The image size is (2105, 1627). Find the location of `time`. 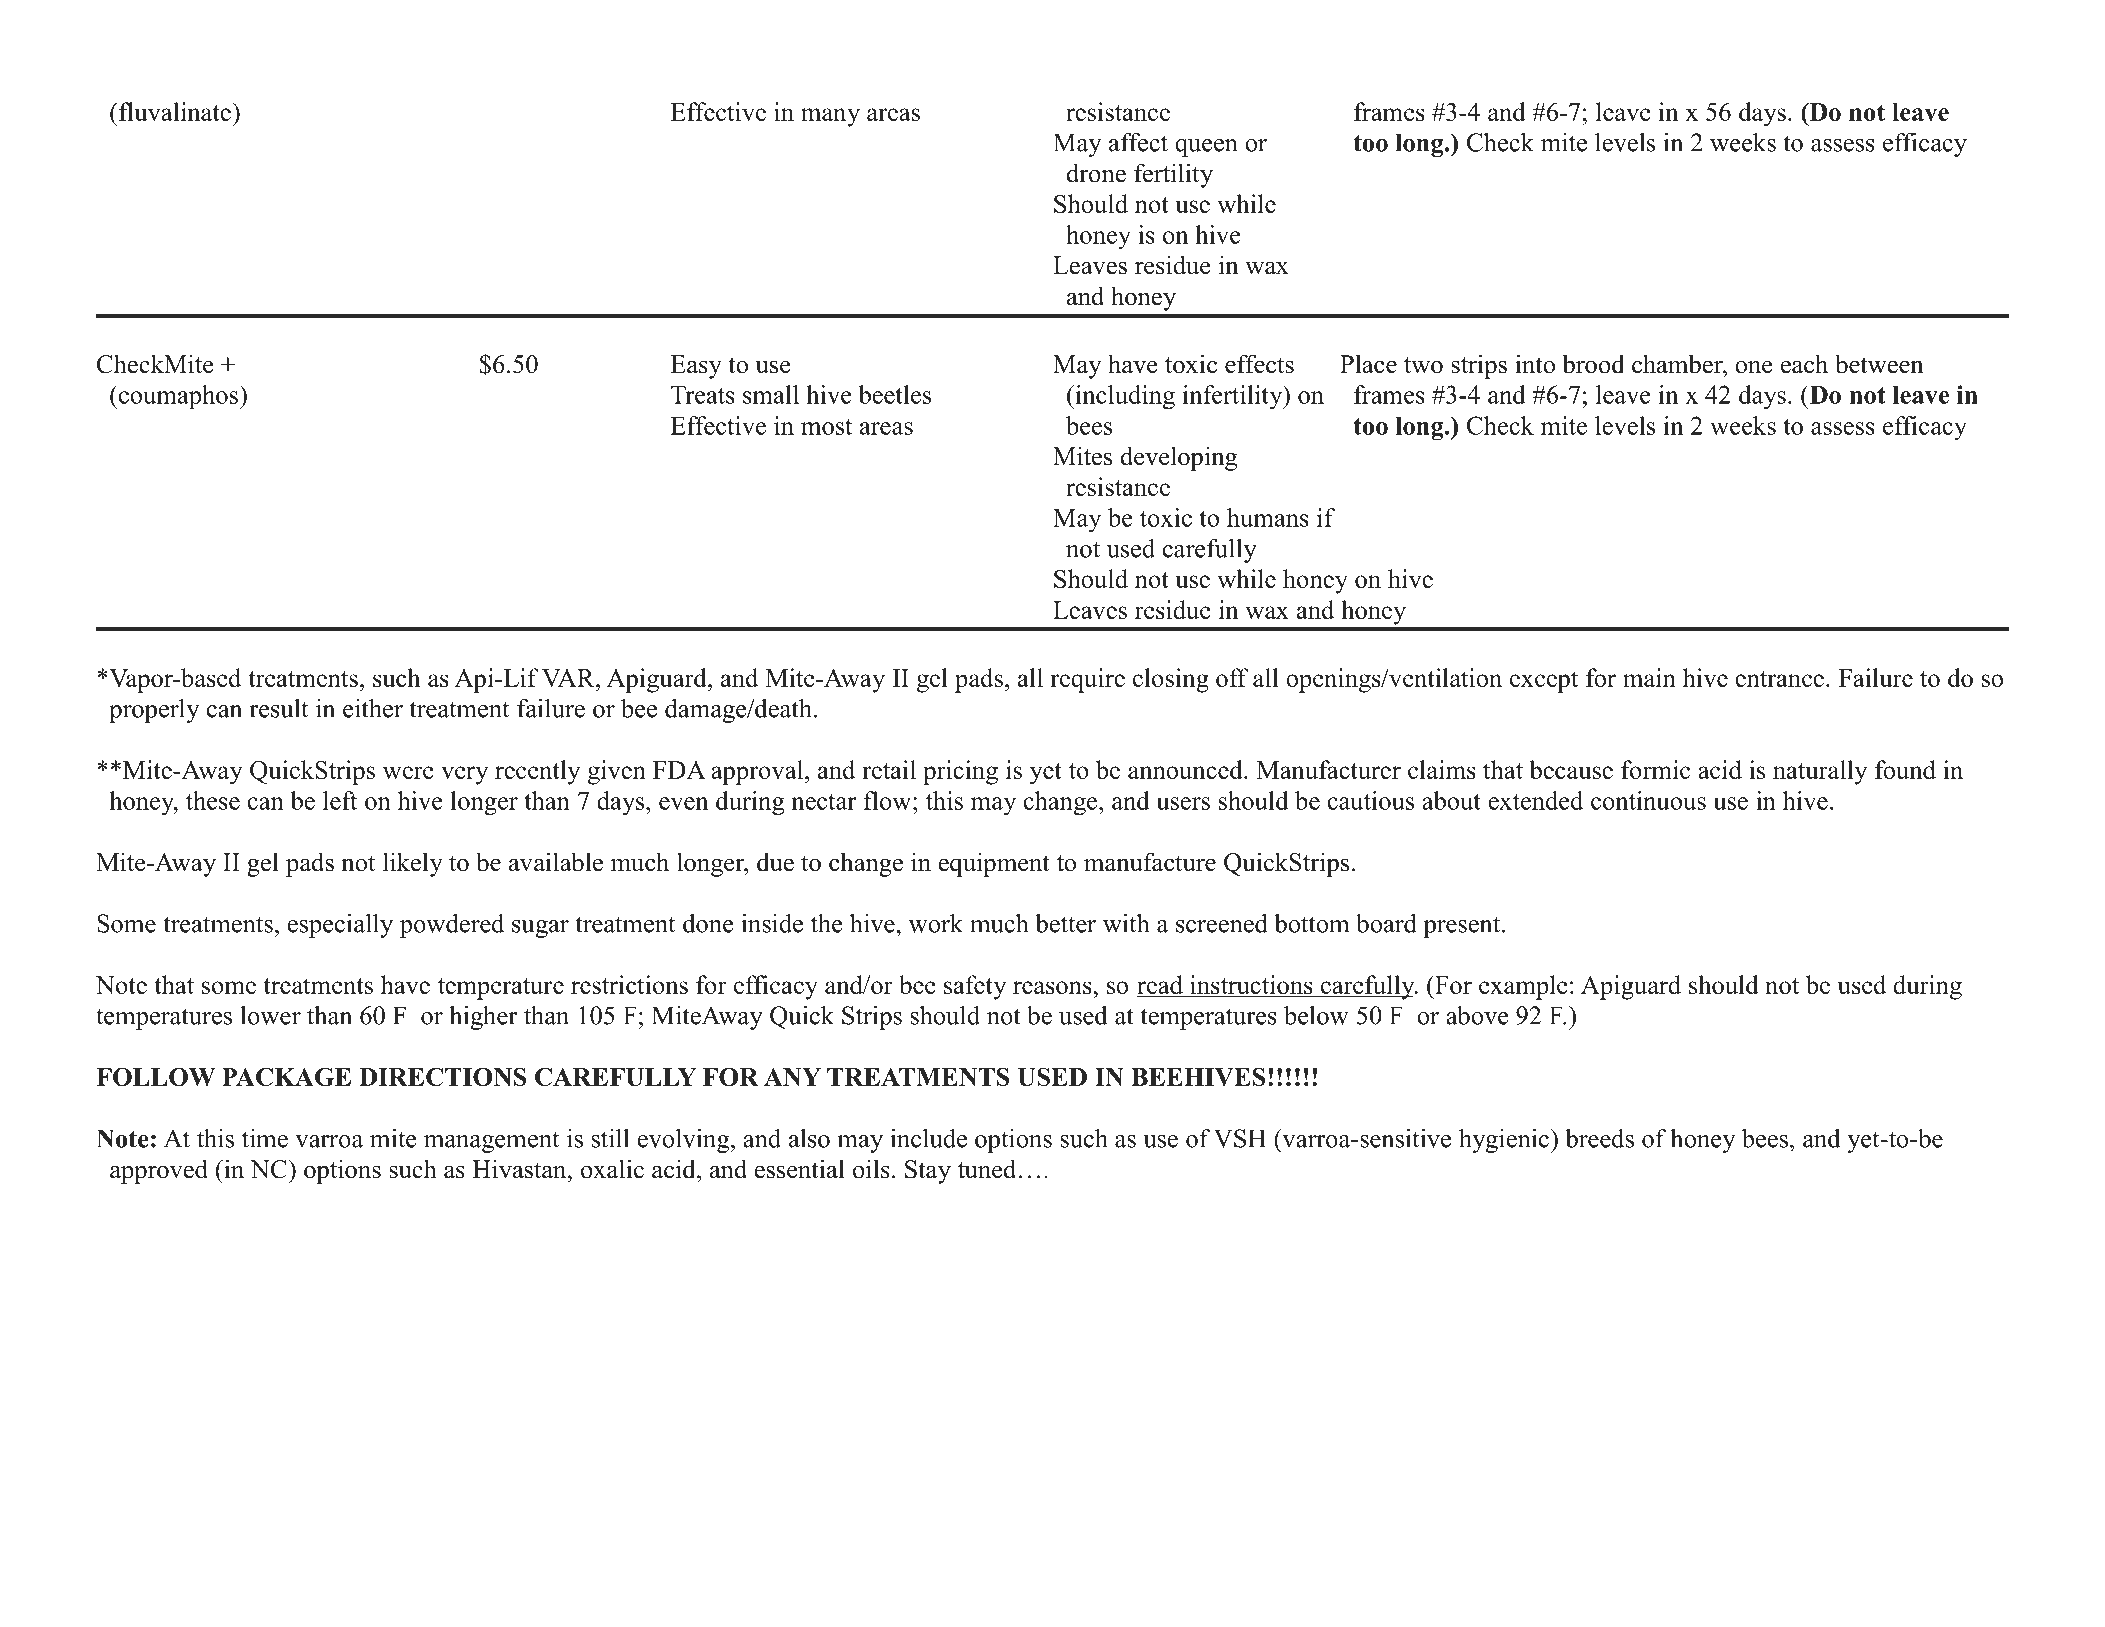

time is located at coordinates (265, 1138).
